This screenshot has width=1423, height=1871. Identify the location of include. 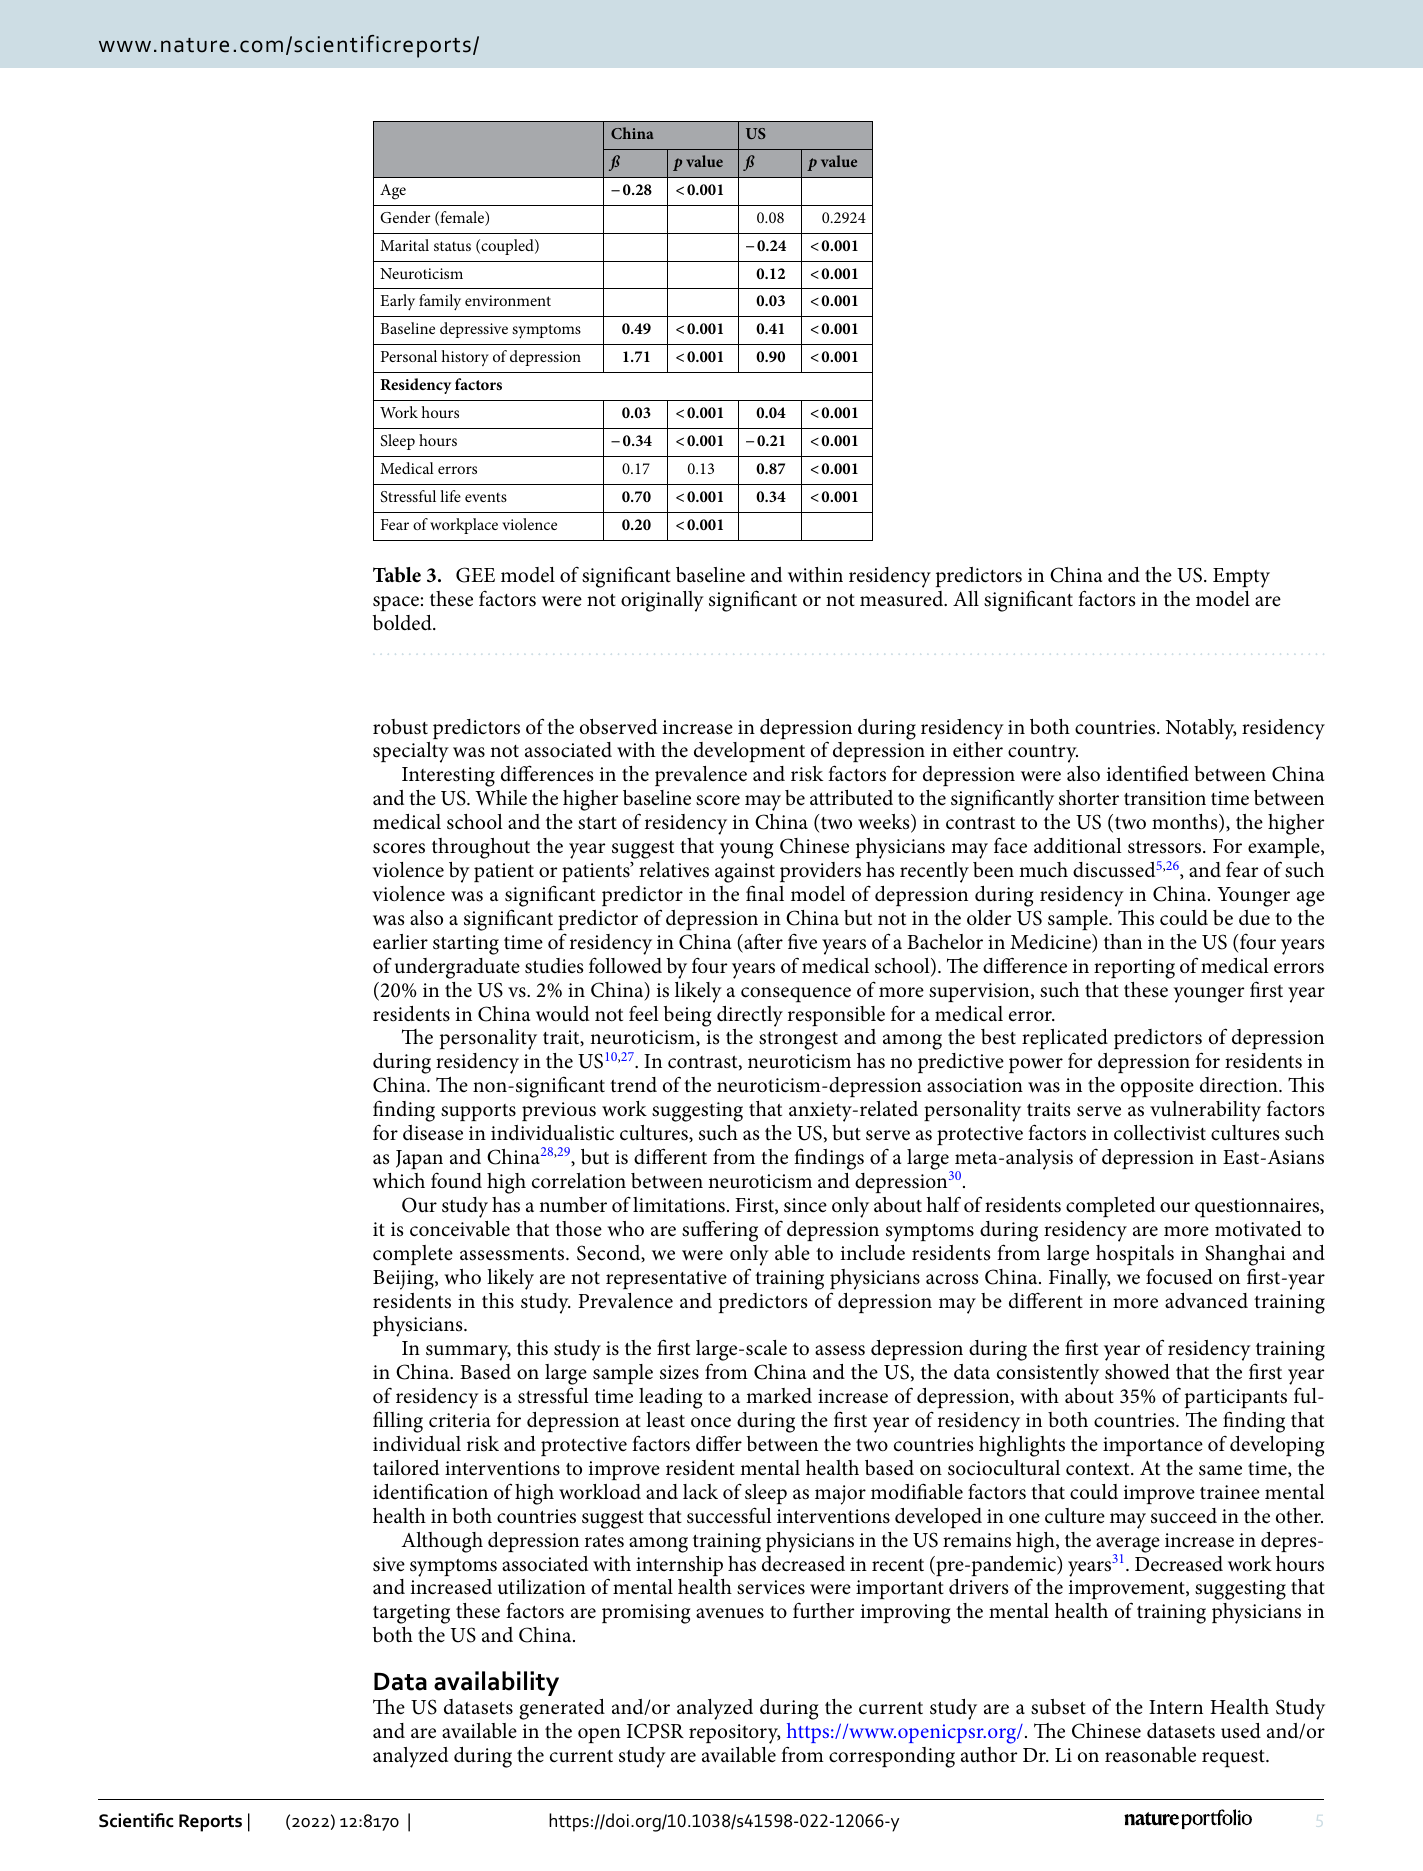
(873, 1253).
